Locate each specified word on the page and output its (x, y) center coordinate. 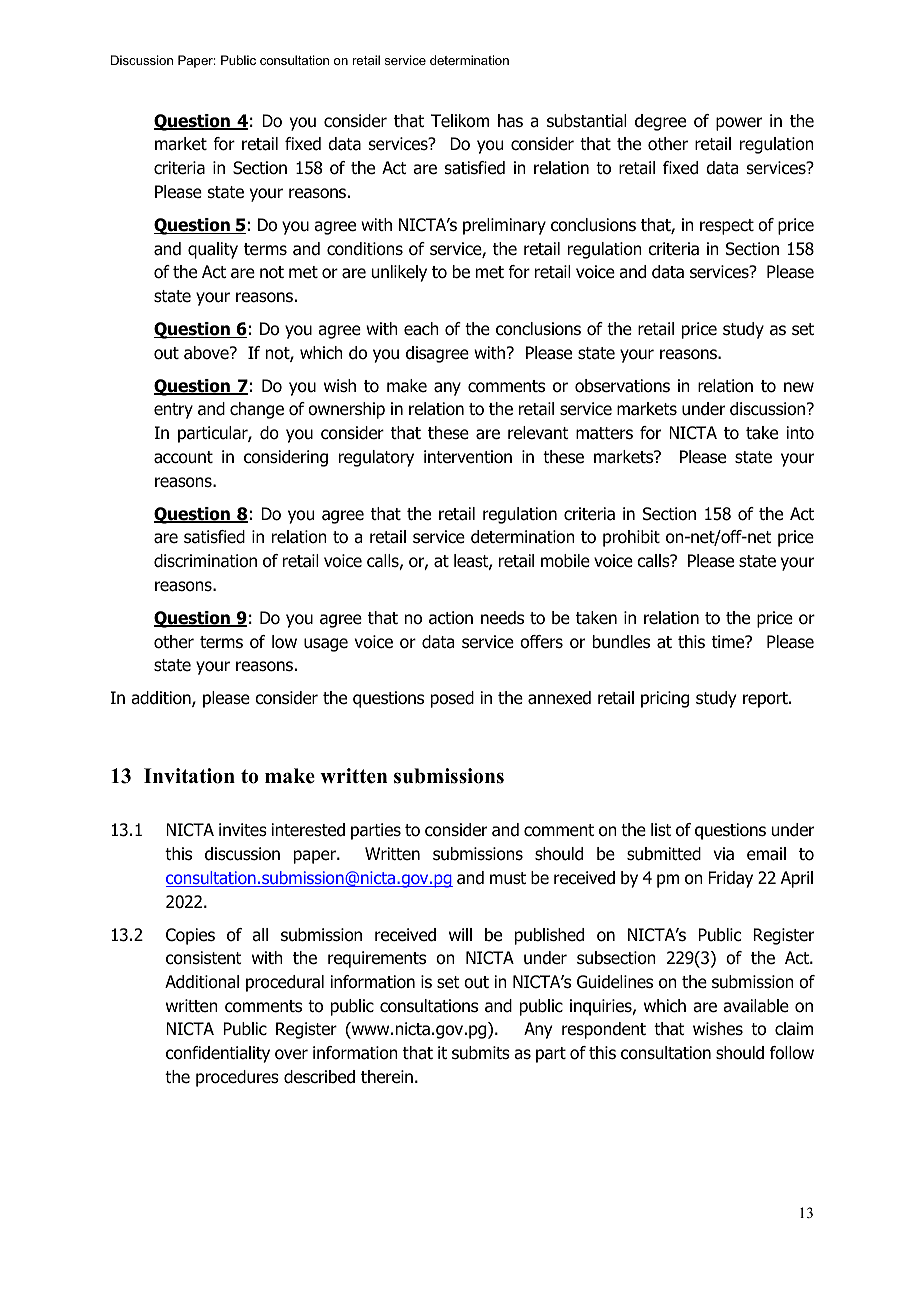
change (257, 410)
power (739, 124)
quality (213, 250)
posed (452, 699)
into (800, 433)
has (510, 121)
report (766, 700)
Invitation (189, 776)
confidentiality (218, 1054)
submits (481, 1053)
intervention (468, 457)
